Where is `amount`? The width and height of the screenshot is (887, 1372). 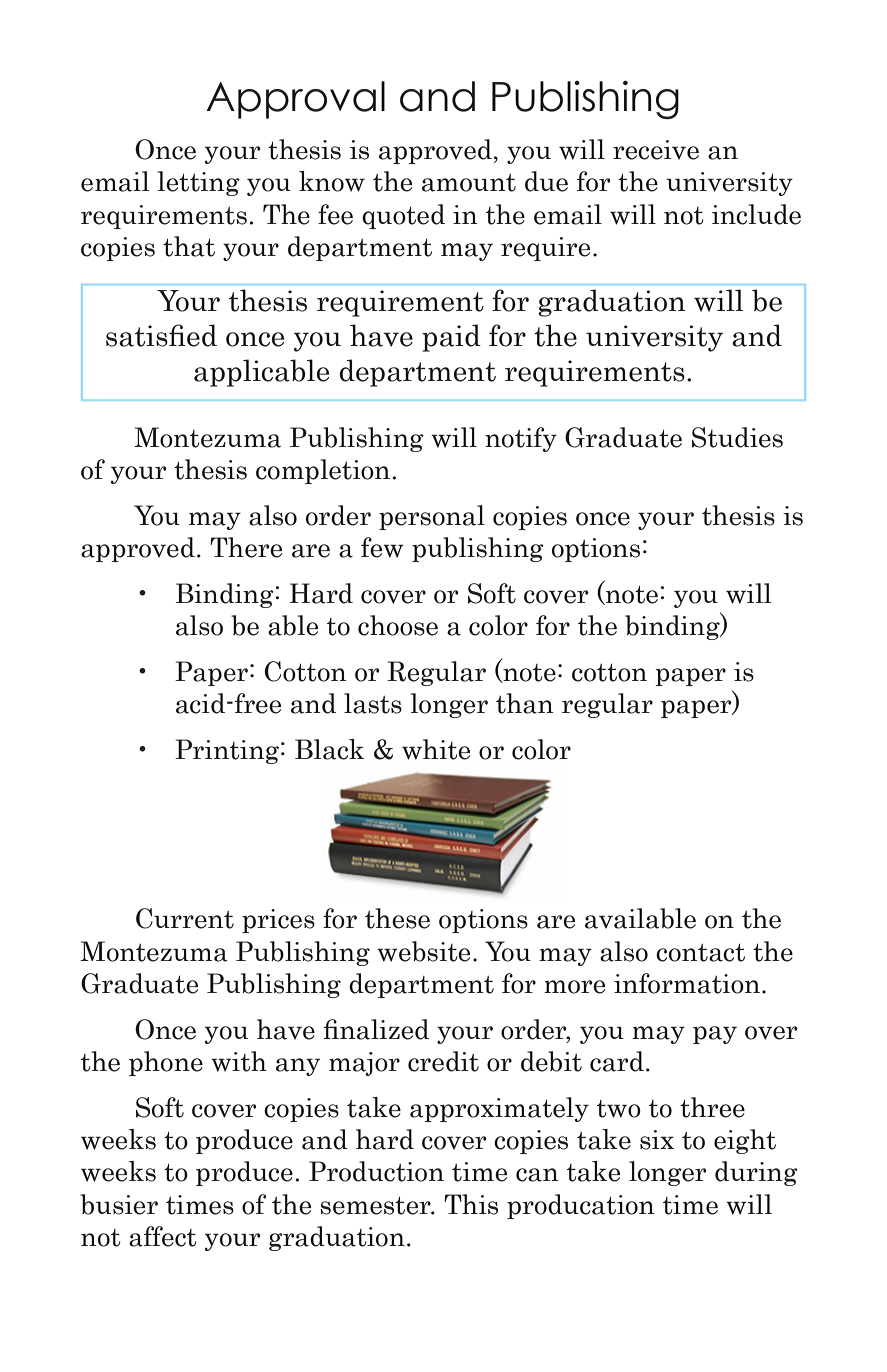
amount is located at coordinates (469, 183).
